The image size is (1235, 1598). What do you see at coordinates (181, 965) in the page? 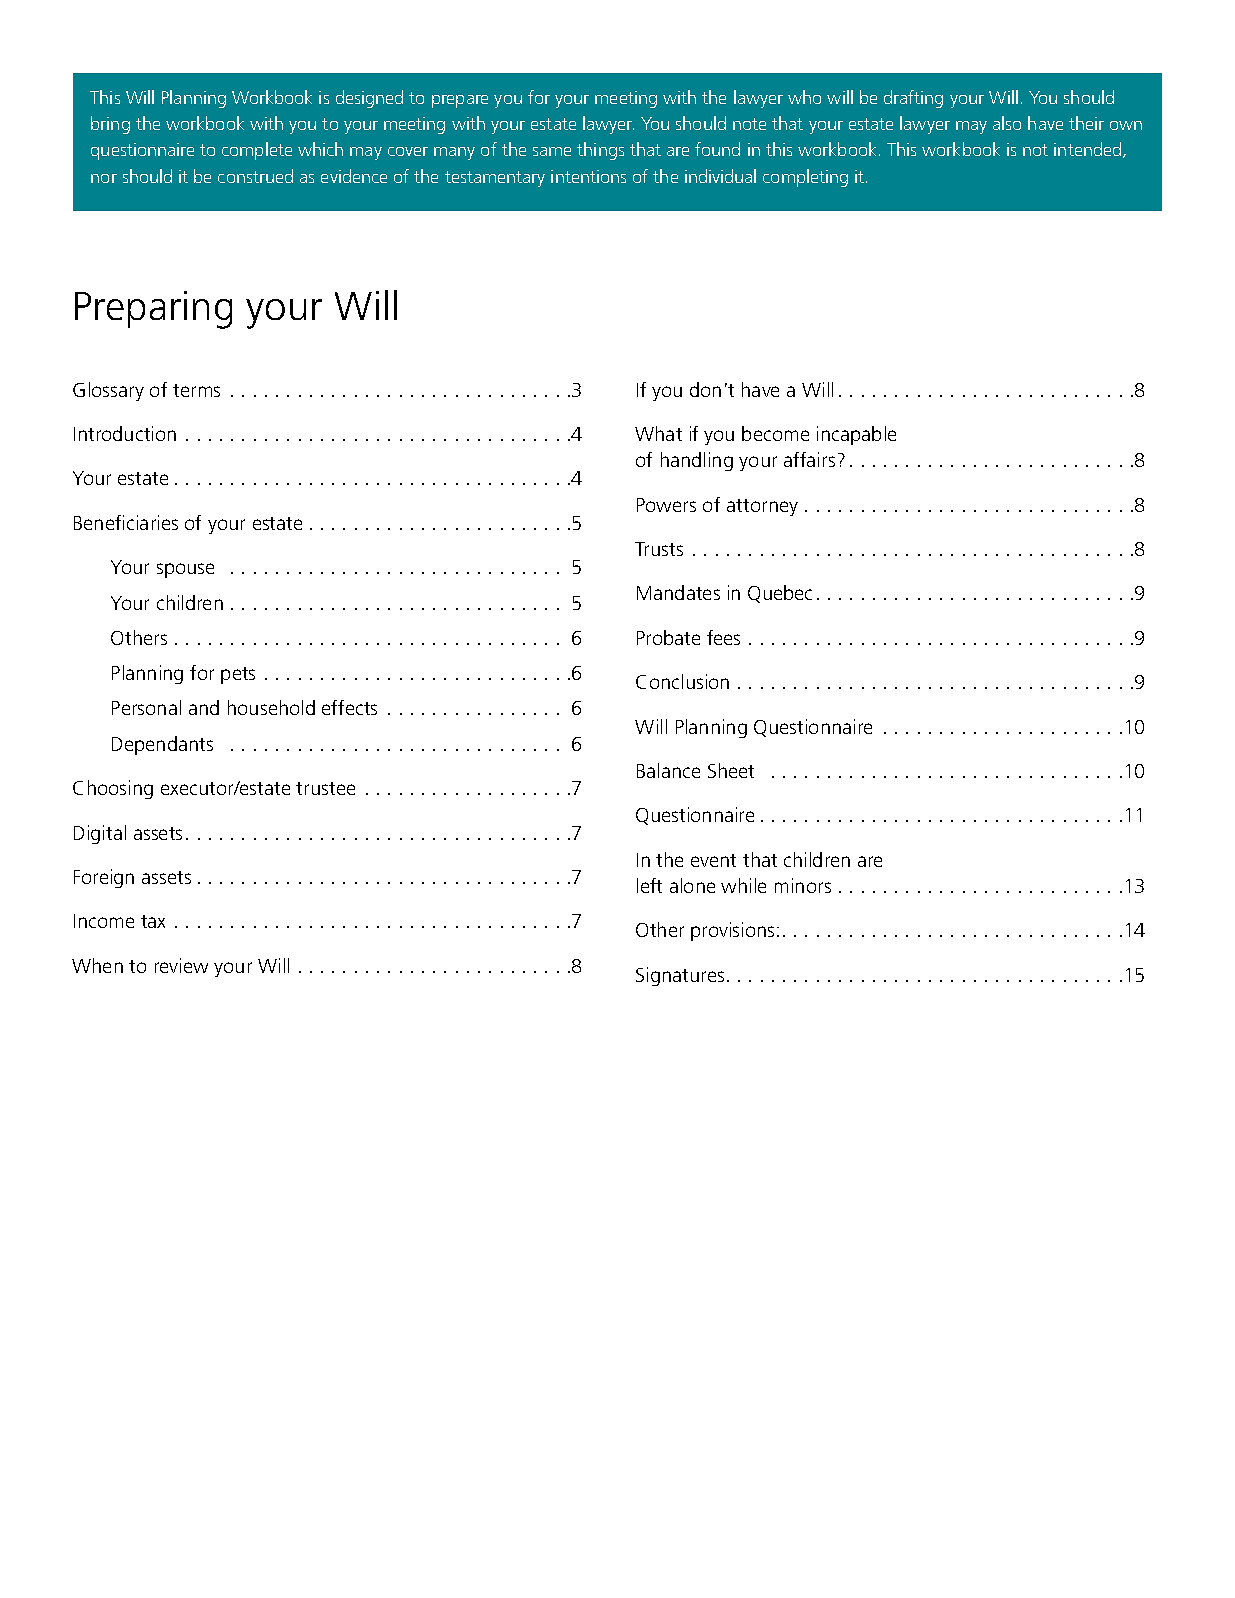
I see `review` at bounding box center [181, 965].
